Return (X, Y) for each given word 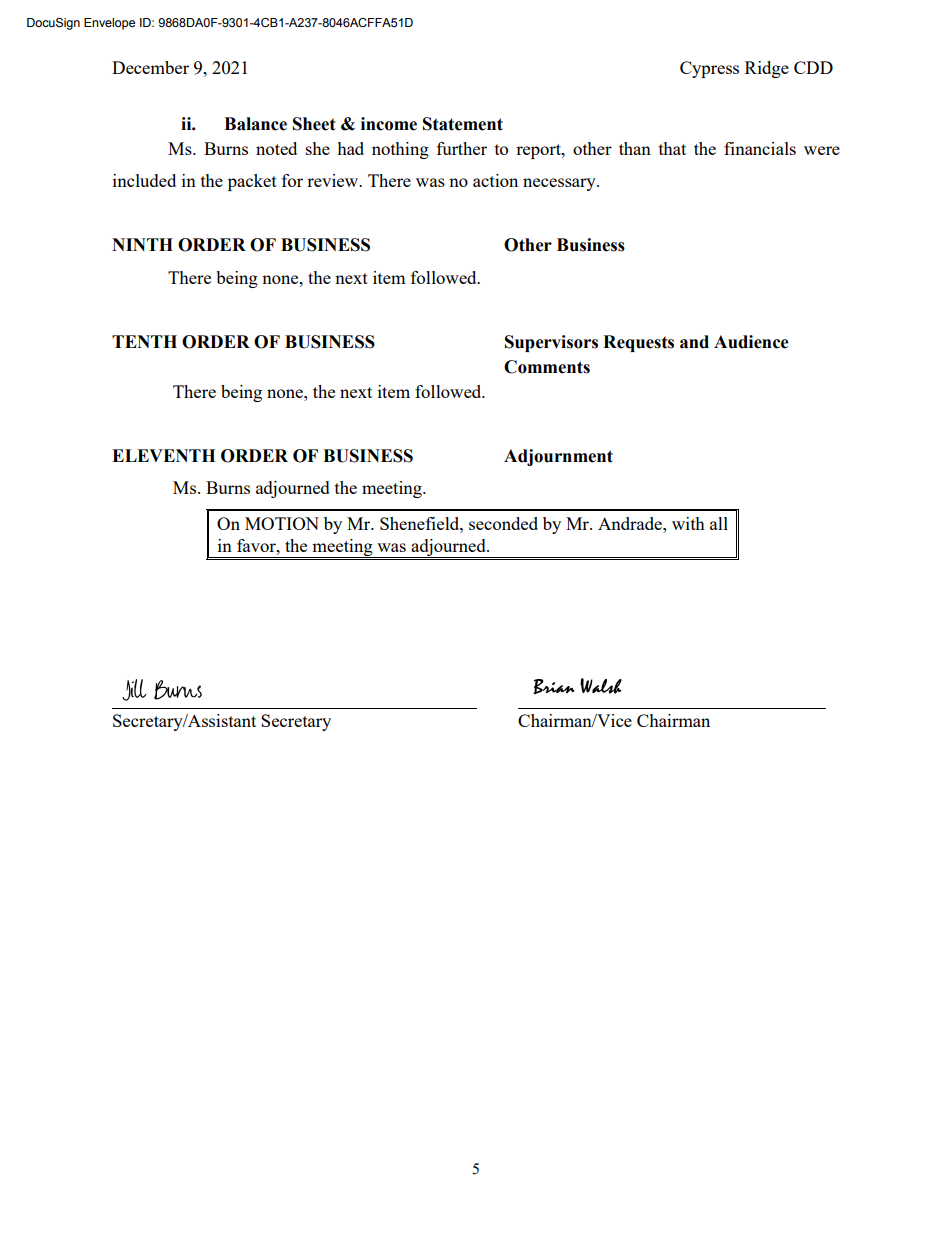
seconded (503, 523)
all (719, 523)
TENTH (144, 341)
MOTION (282, 523)
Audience (751, 342)
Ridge (767, 69)
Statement (463, 124)
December (150, 67)
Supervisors (551, 343)
